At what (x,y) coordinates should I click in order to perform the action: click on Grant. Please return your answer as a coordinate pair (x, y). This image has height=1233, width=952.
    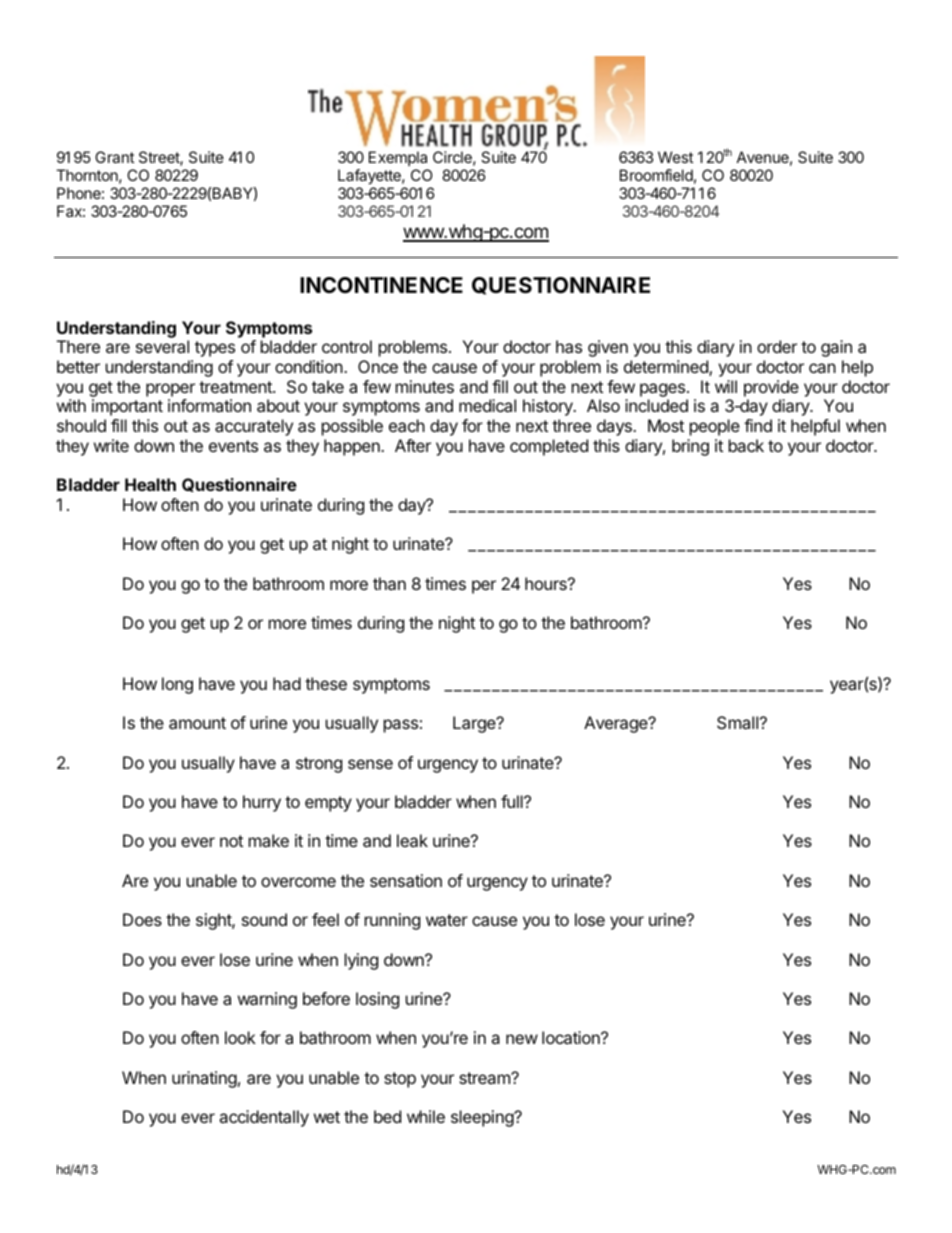
    Looking at the image, I should click on (114, 157).
